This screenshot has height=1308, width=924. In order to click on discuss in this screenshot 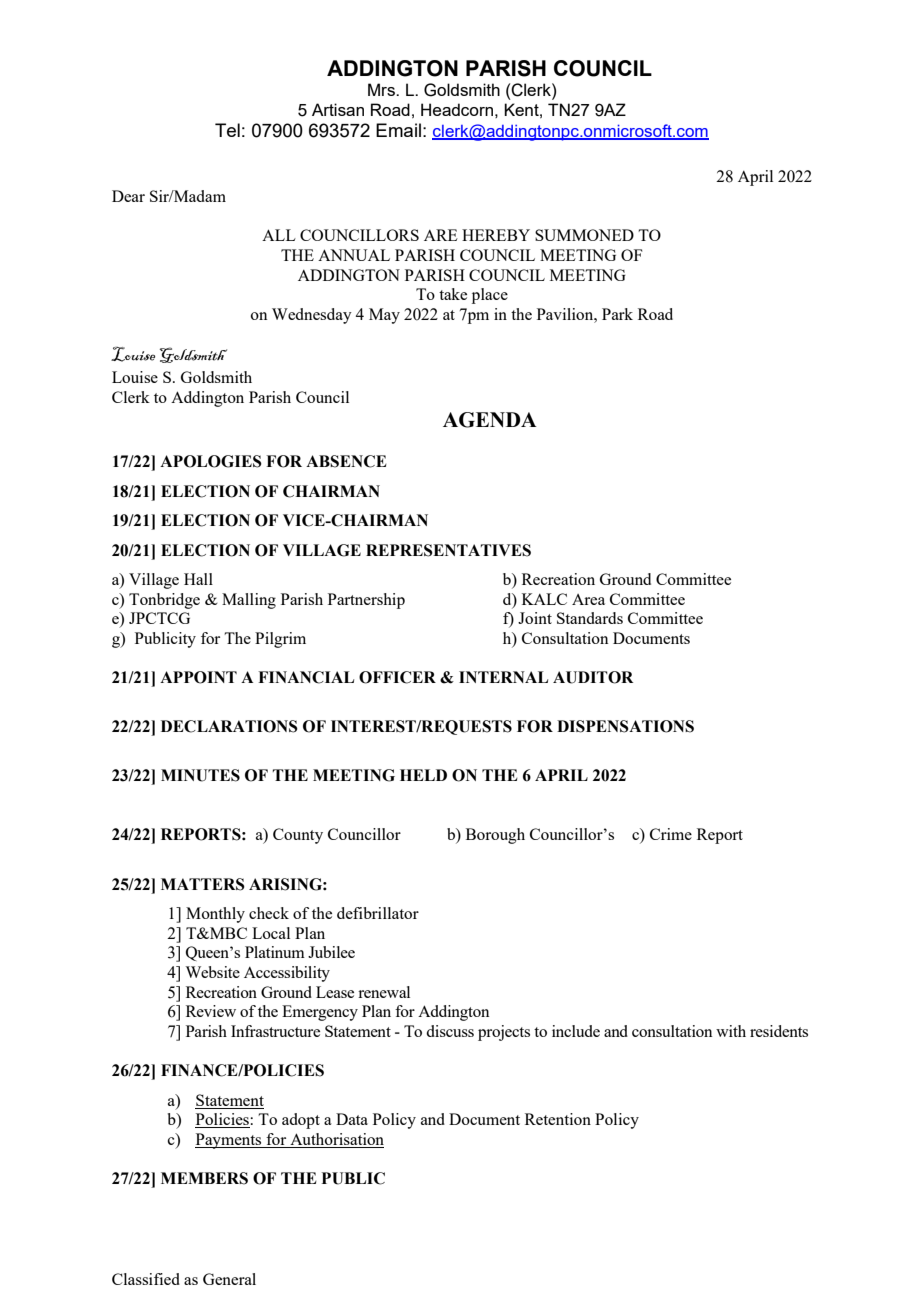, I will do `click(450, 1031)`.
